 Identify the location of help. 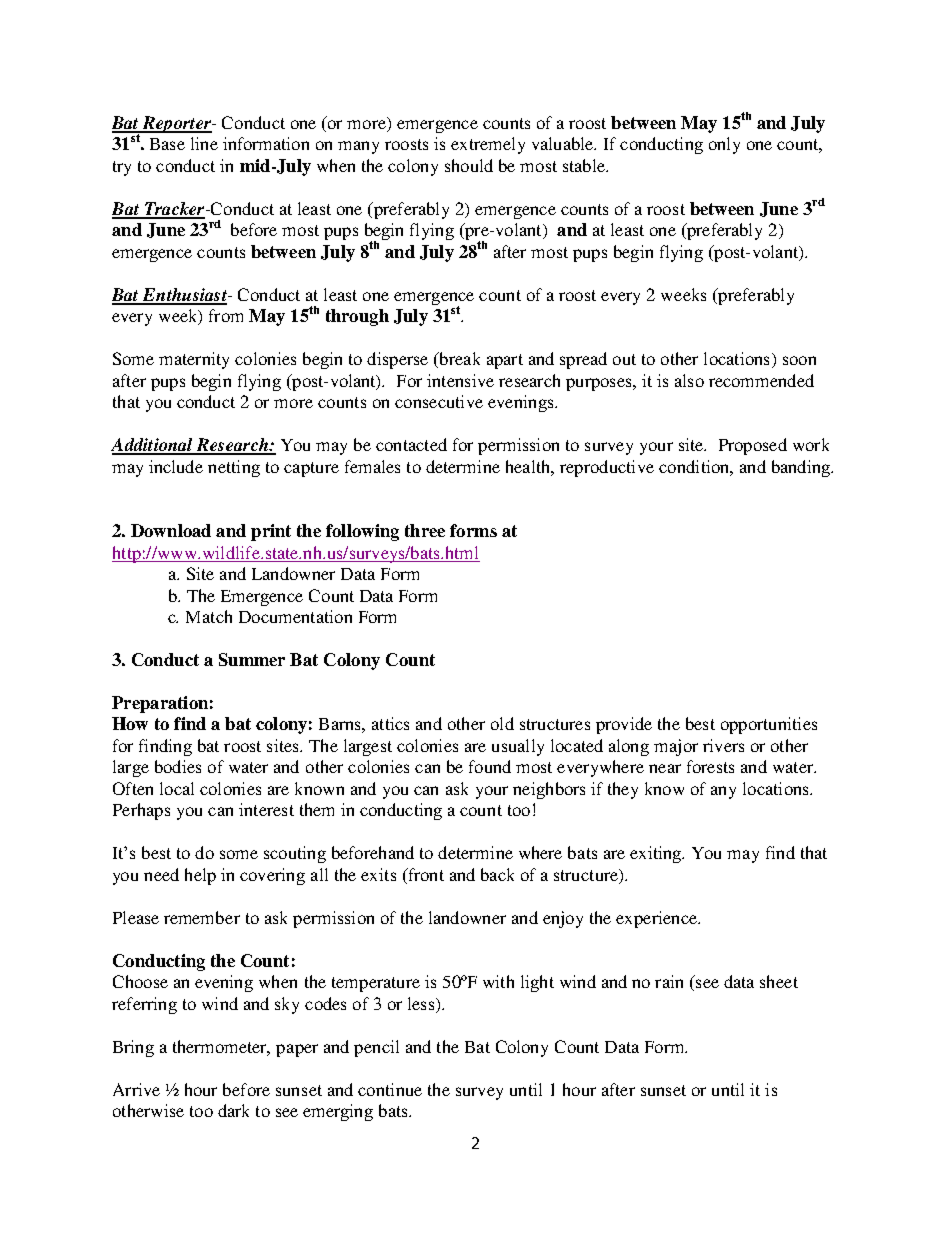
(200, 876).
